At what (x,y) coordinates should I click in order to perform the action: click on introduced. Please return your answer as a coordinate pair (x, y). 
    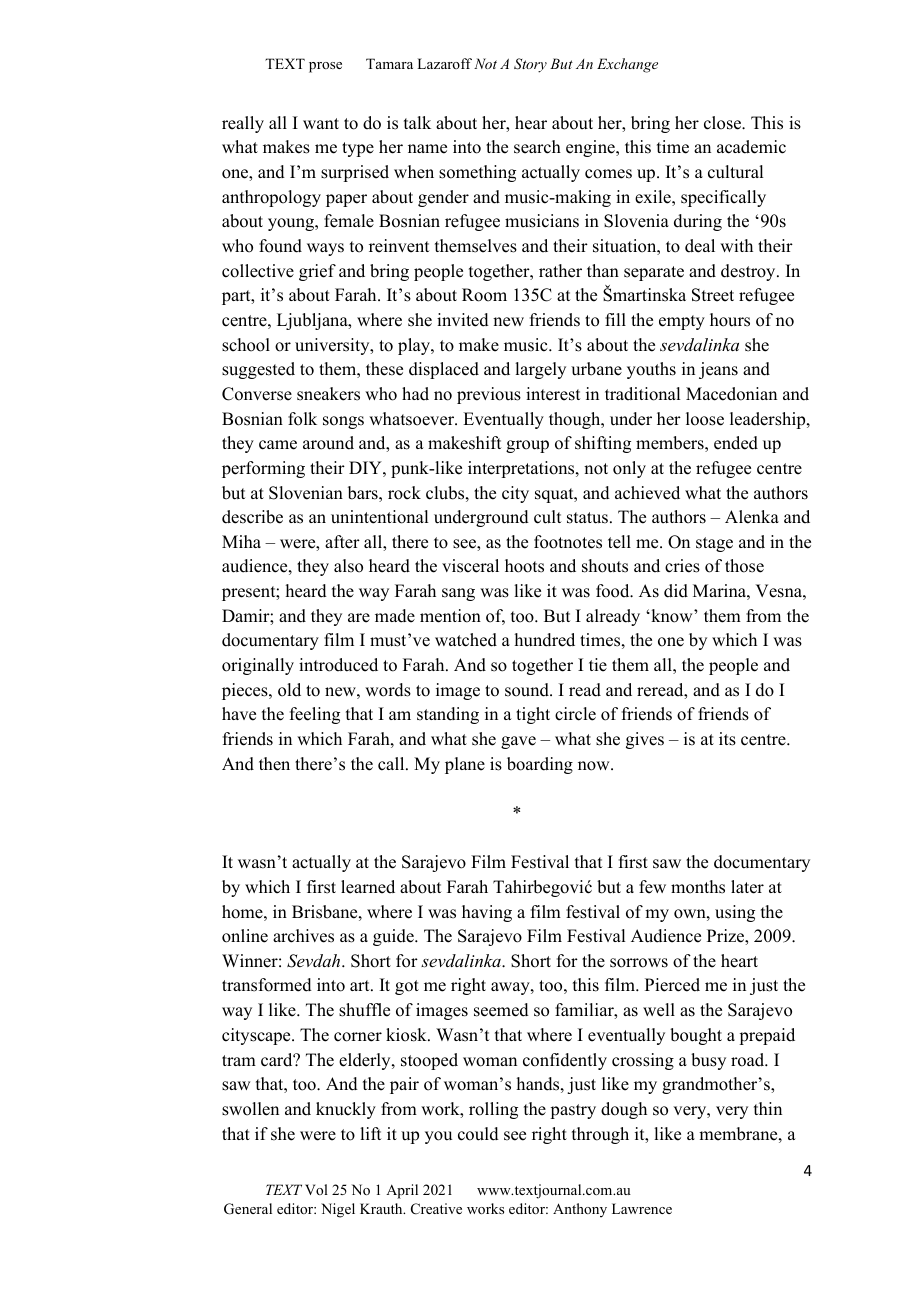
    Looking at the image, I should click on (338, 665).
